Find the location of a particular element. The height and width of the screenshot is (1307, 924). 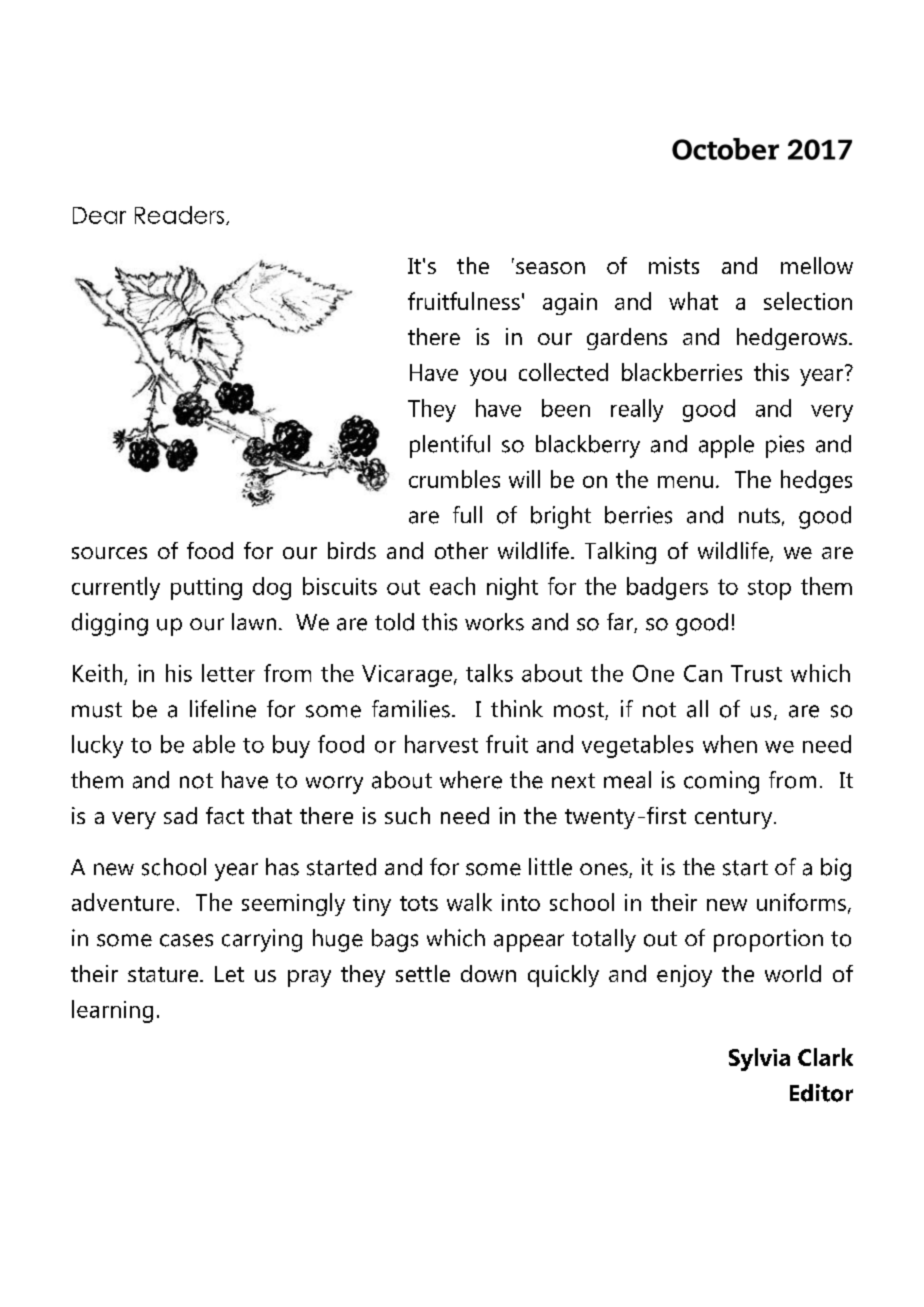

Readers is located at coordinates (179, 215).
